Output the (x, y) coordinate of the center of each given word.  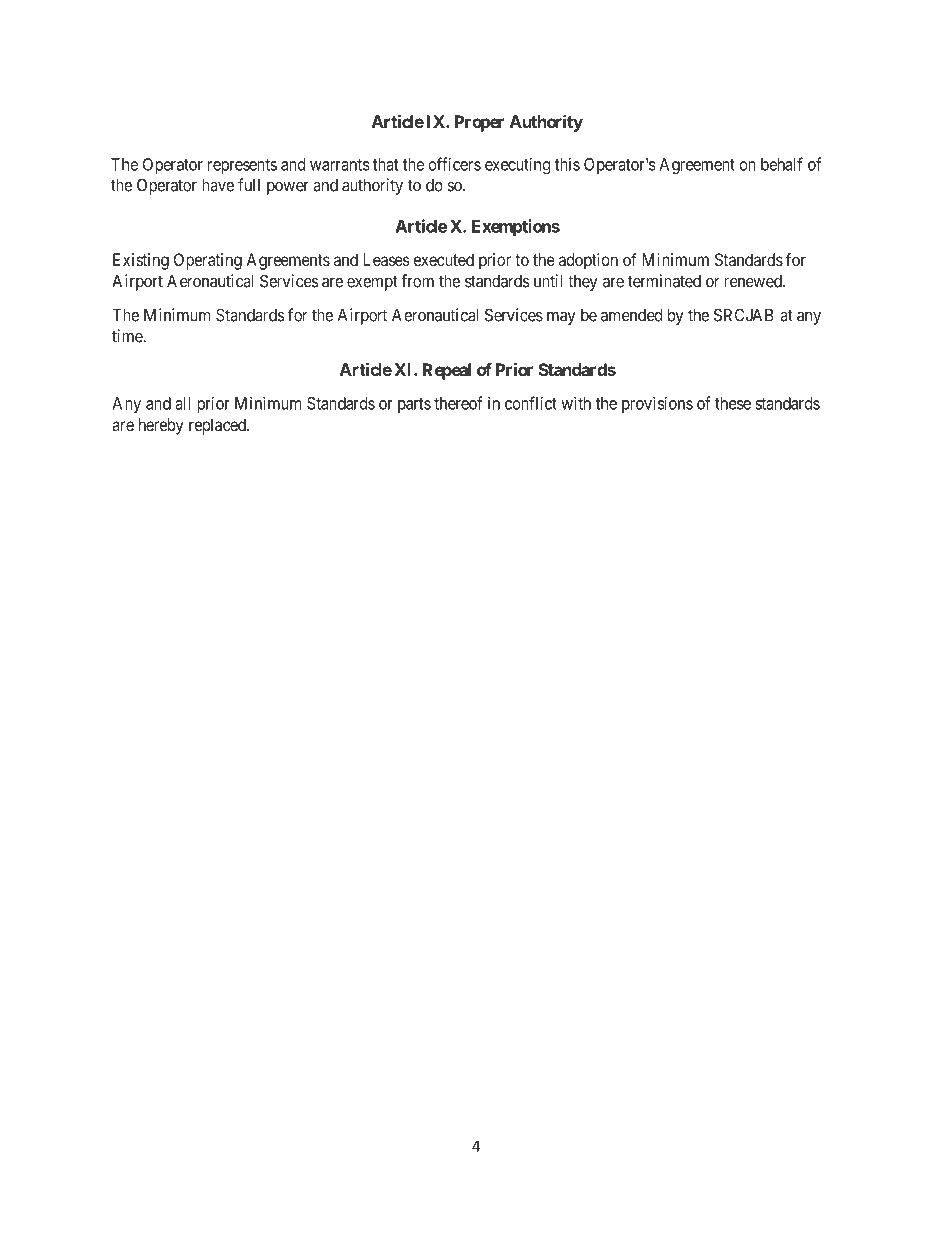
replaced (218, 426)
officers (455, 164)
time (128, 336)
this (567, 164)
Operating (208, 261)
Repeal (447, 371)
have (218, 185)
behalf (782, 164)
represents (242, 166)
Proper (479, 123)
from (417, 281)
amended (631, 315)
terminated (664, 281)
